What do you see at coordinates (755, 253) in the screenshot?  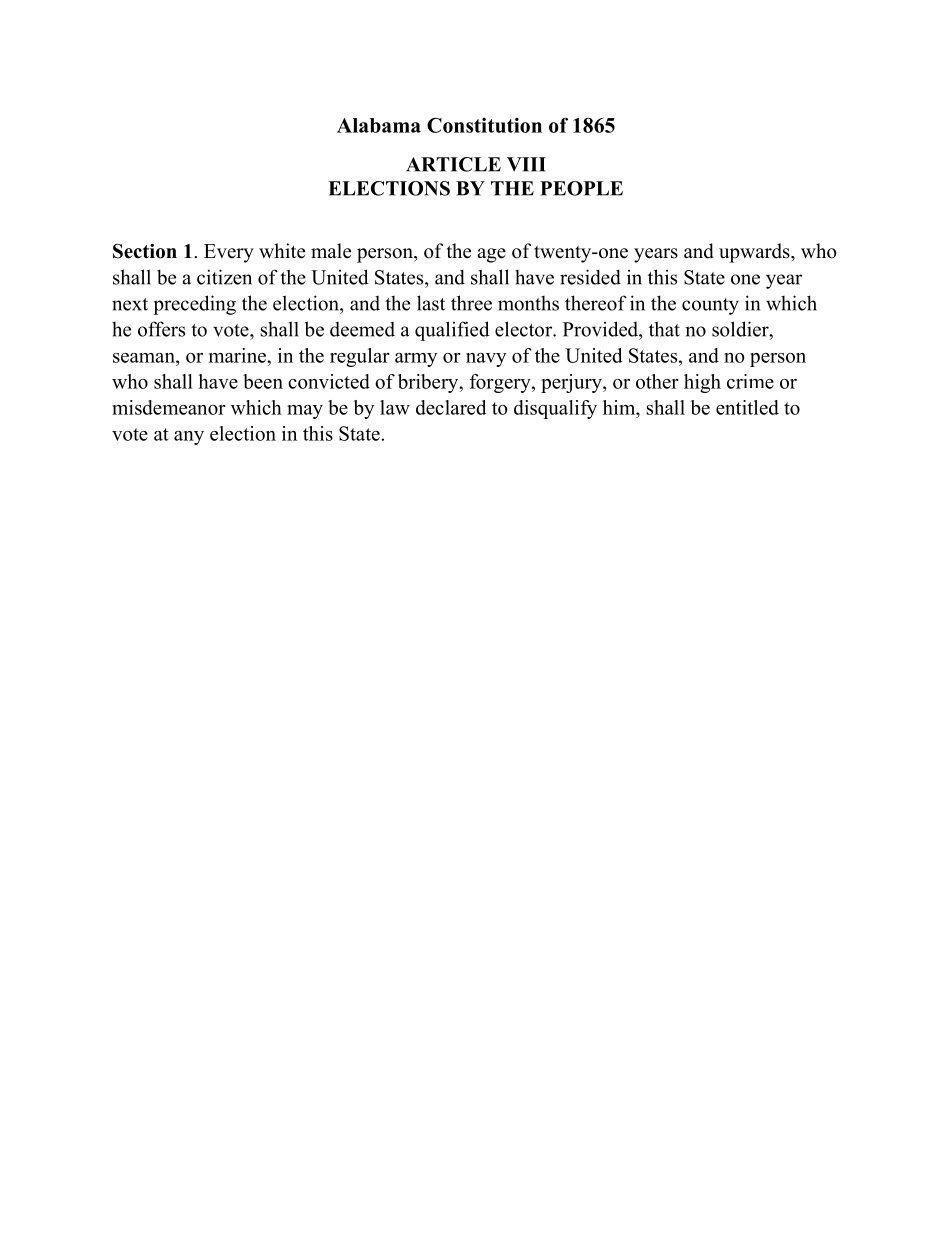 I see `upwards` at bounding box center [755, 253].
